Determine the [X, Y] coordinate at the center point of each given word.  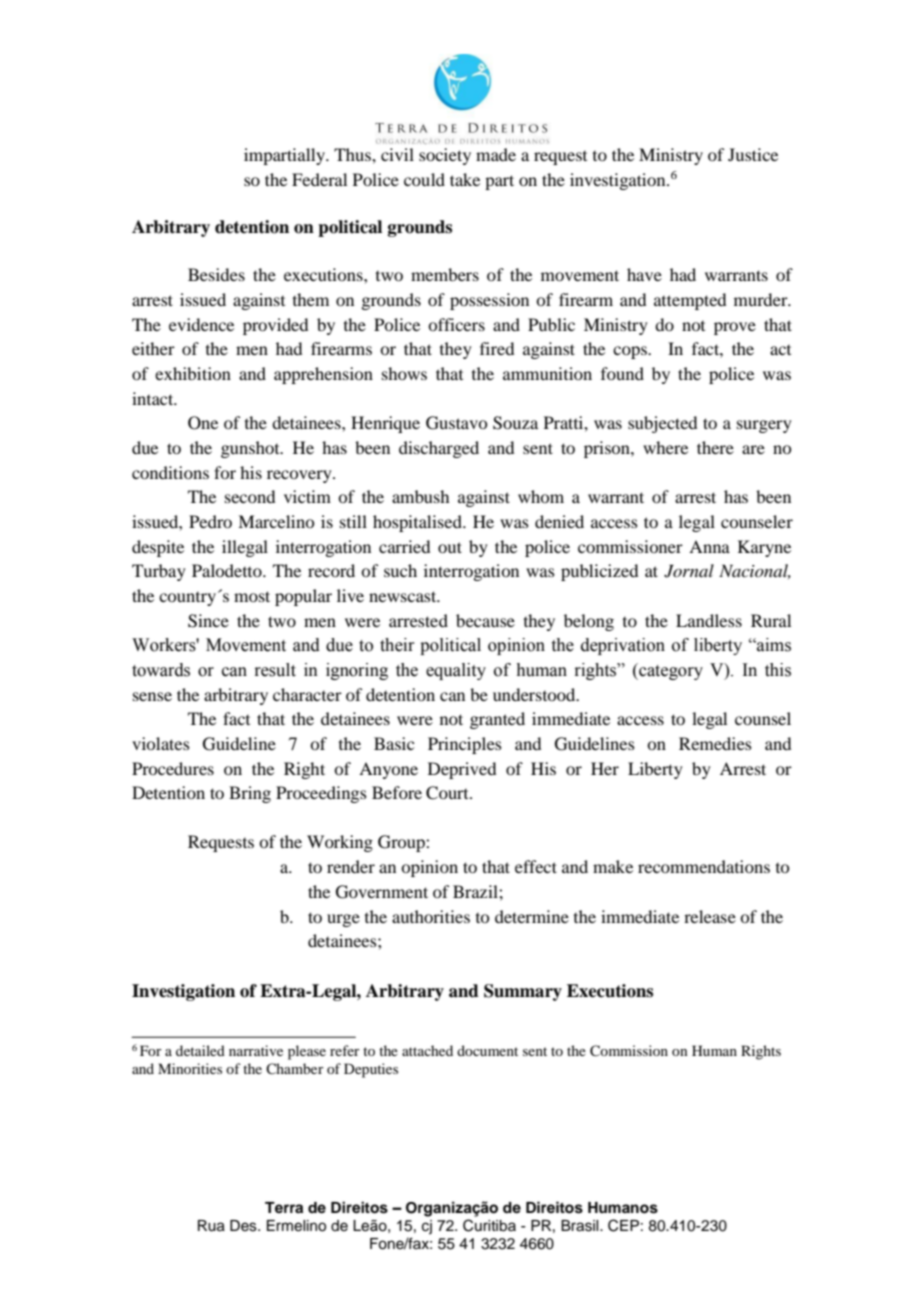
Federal [319, 179]
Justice [753, 154]
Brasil [581, 1226]
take [465, 179]
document [487, 1050]
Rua [211, 1226]
